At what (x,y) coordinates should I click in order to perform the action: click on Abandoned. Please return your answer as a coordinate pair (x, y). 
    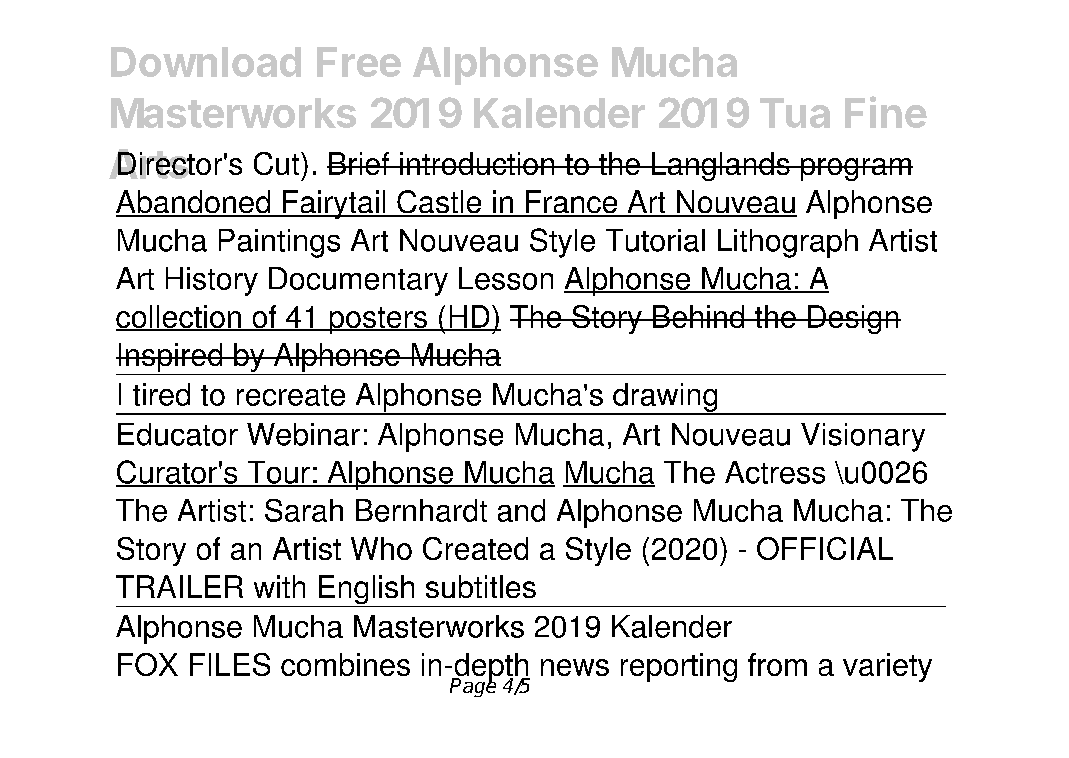
    Looking at the image, I should click on (194, 203).
